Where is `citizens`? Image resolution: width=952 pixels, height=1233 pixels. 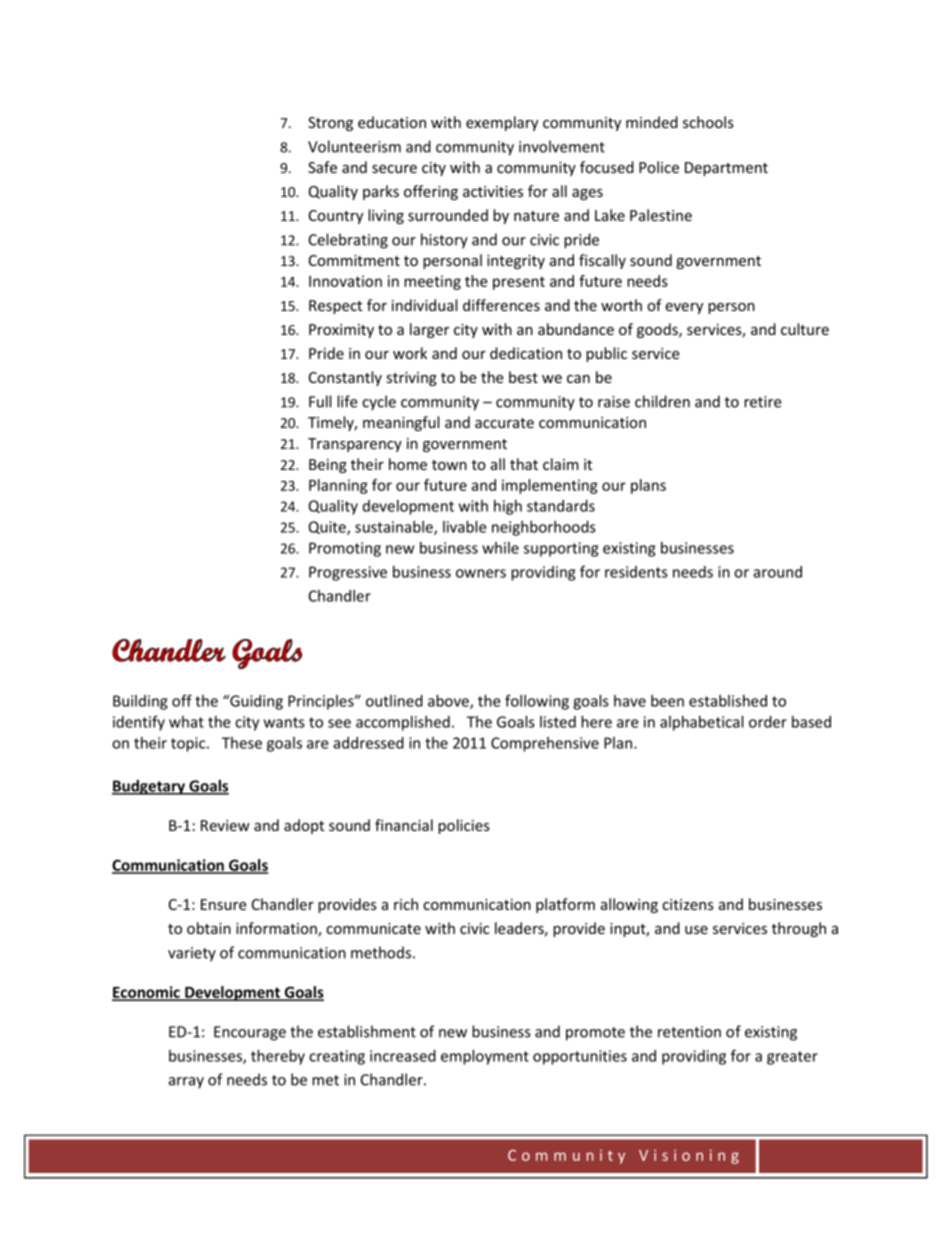
citizens is located at coordinates (688, 904).
